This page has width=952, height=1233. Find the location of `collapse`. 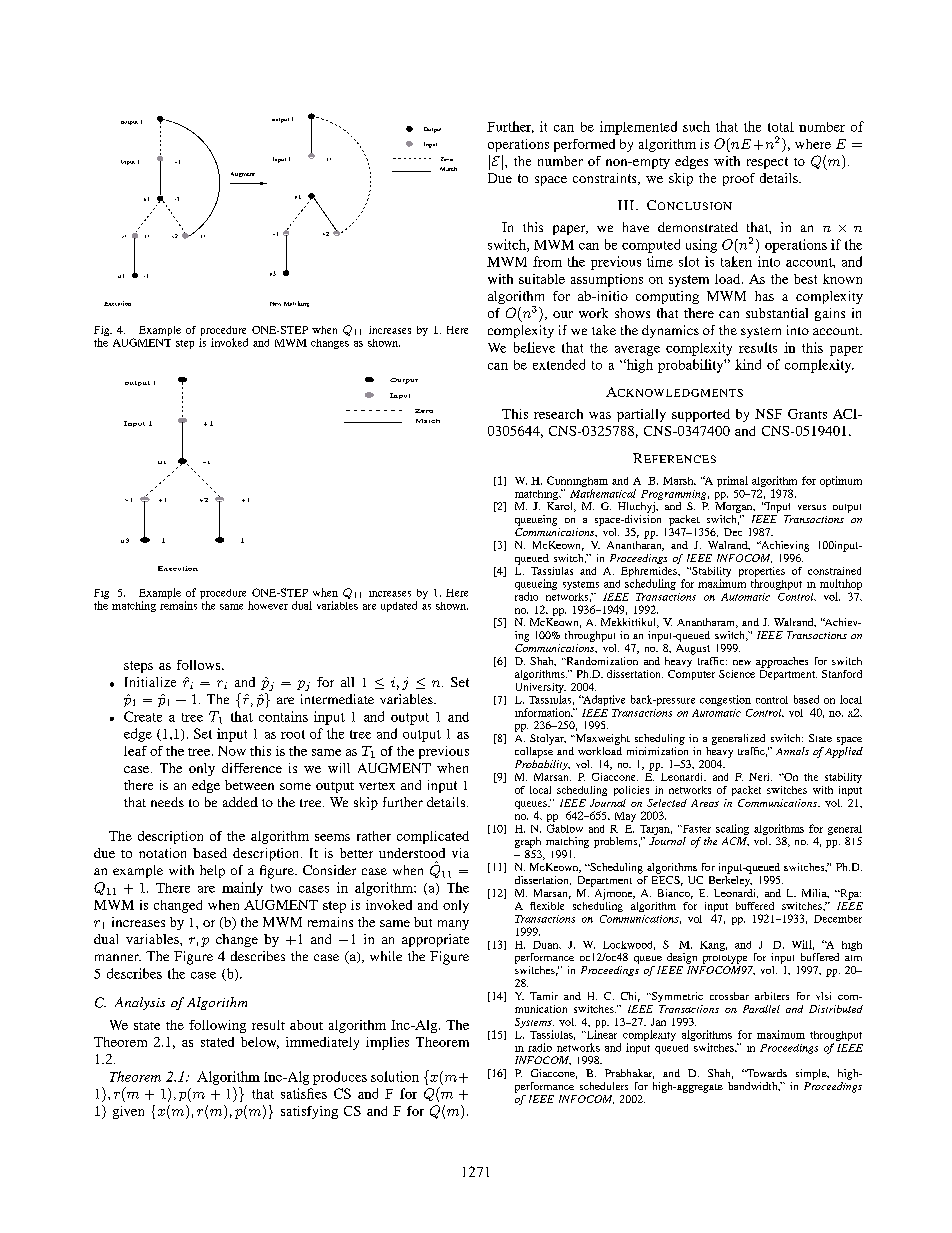

collapse is located at coordinates (534, 752).
